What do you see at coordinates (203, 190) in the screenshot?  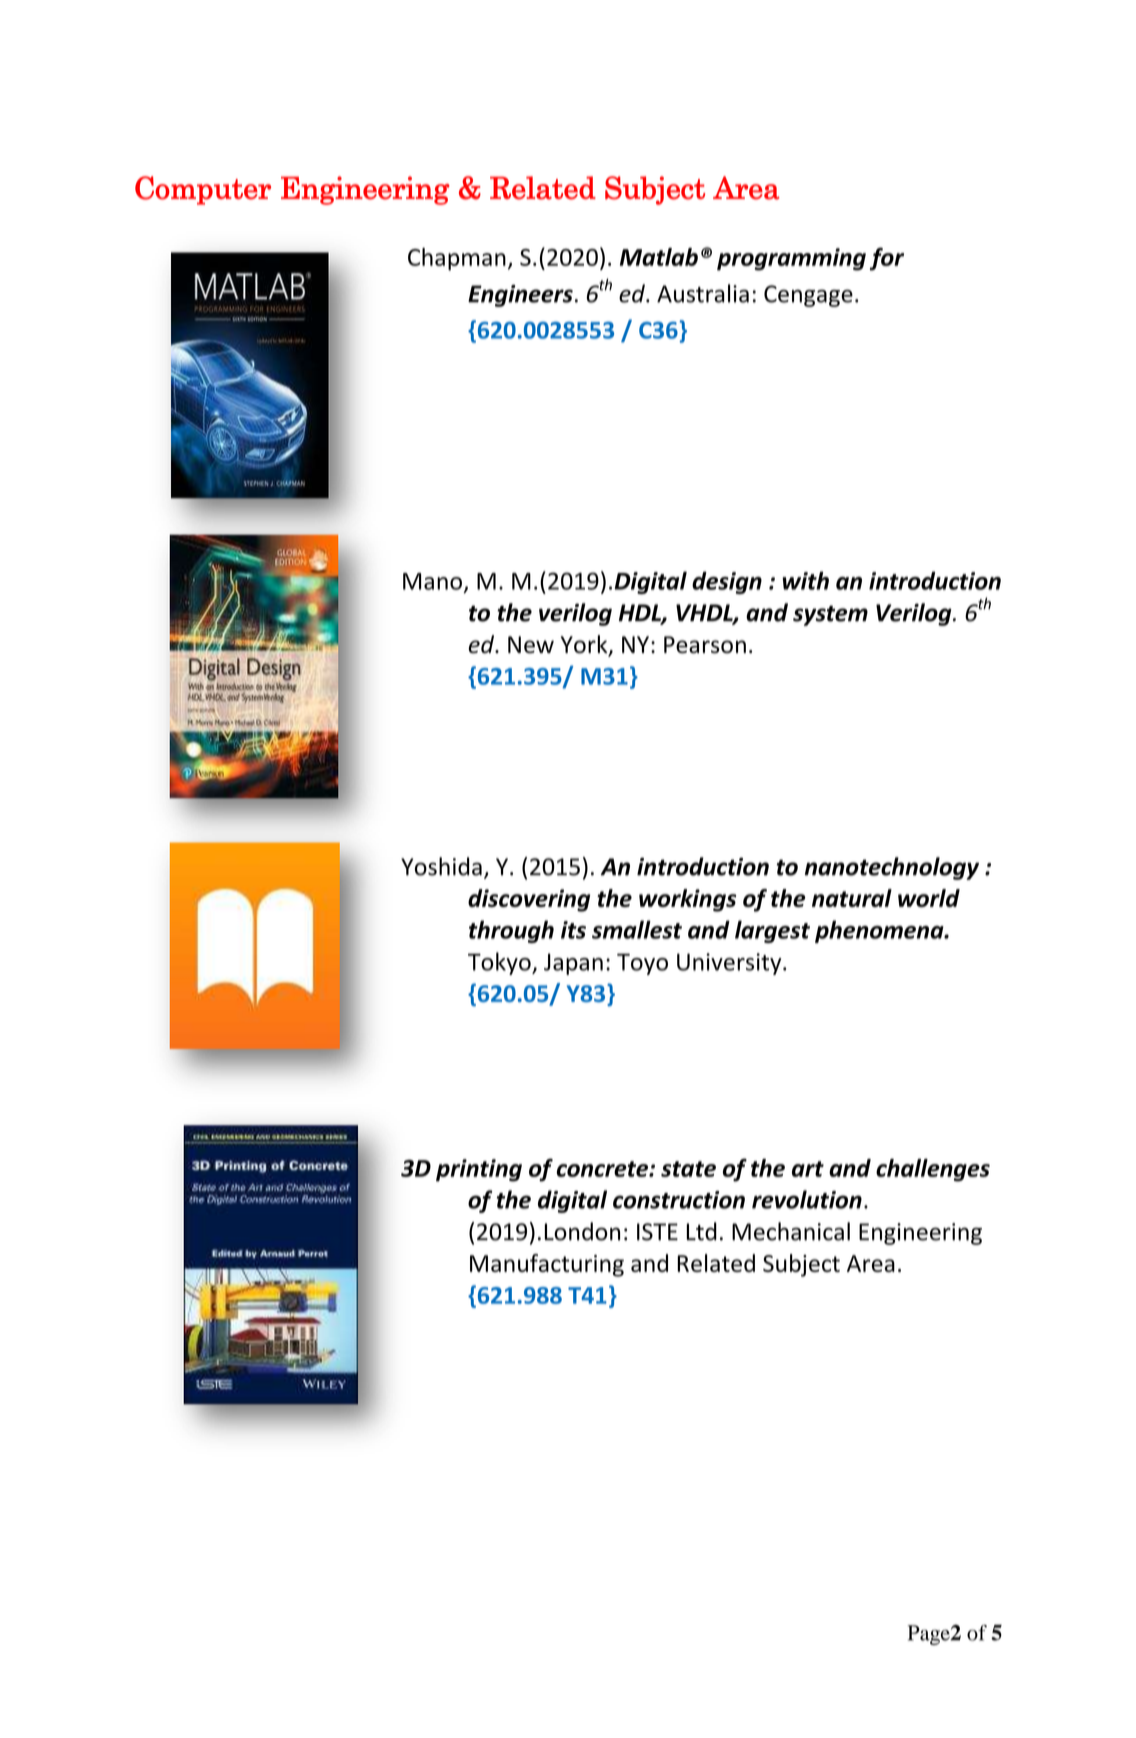 I see `Computer` at bounding box center [203, 190].
